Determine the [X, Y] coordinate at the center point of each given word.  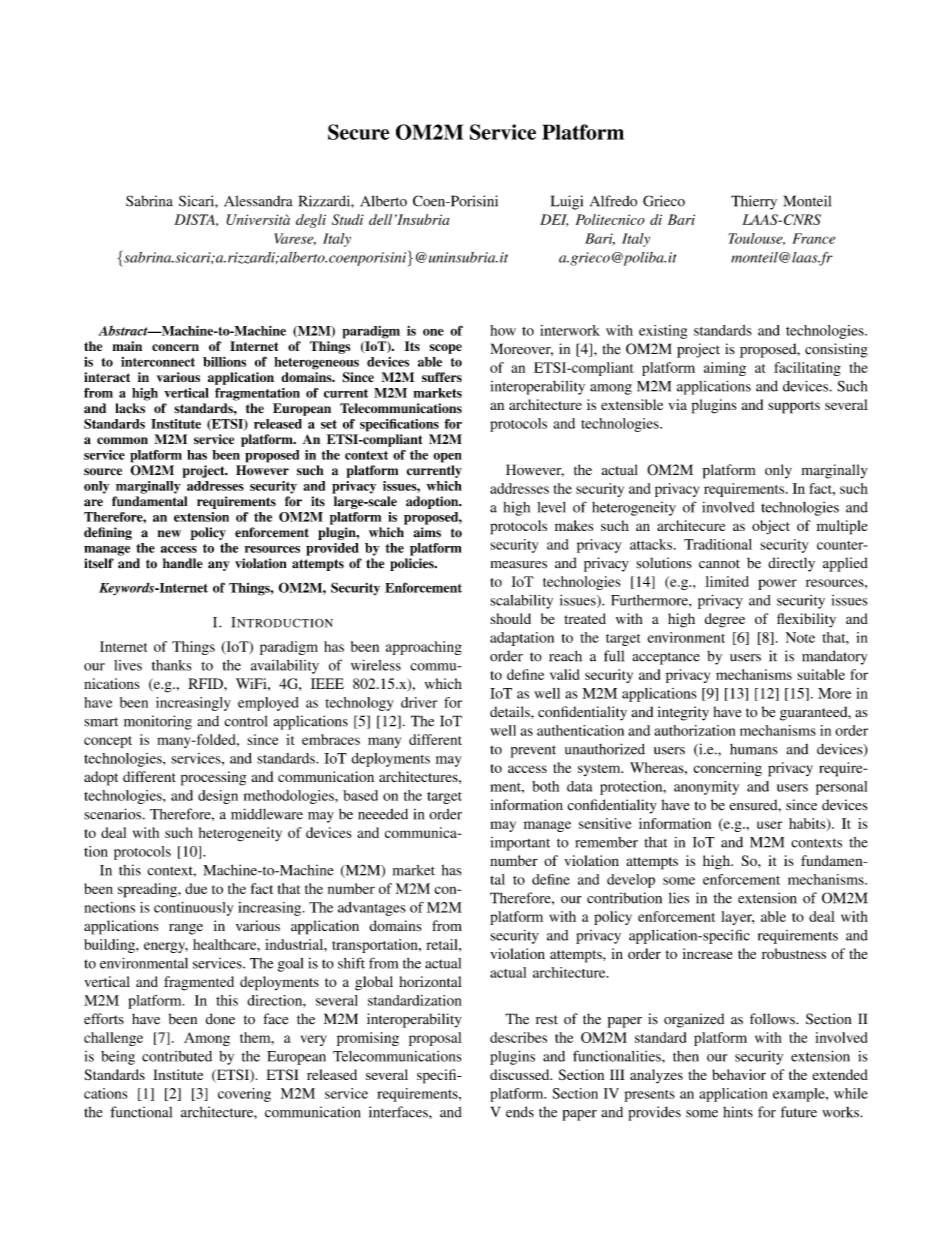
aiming [725, 369]
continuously [193, 909]
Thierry [754, 202]
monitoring [158, 722]
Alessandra [258, 201]
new [169, 534]
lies [679, 898]
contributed [177, 1056]
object [771, 527]
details [511, 711]
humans [754, 749]
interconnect [158, 362]
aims [427, 532]
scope [445, 349]
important [520, 844]
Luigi [567, 202]
